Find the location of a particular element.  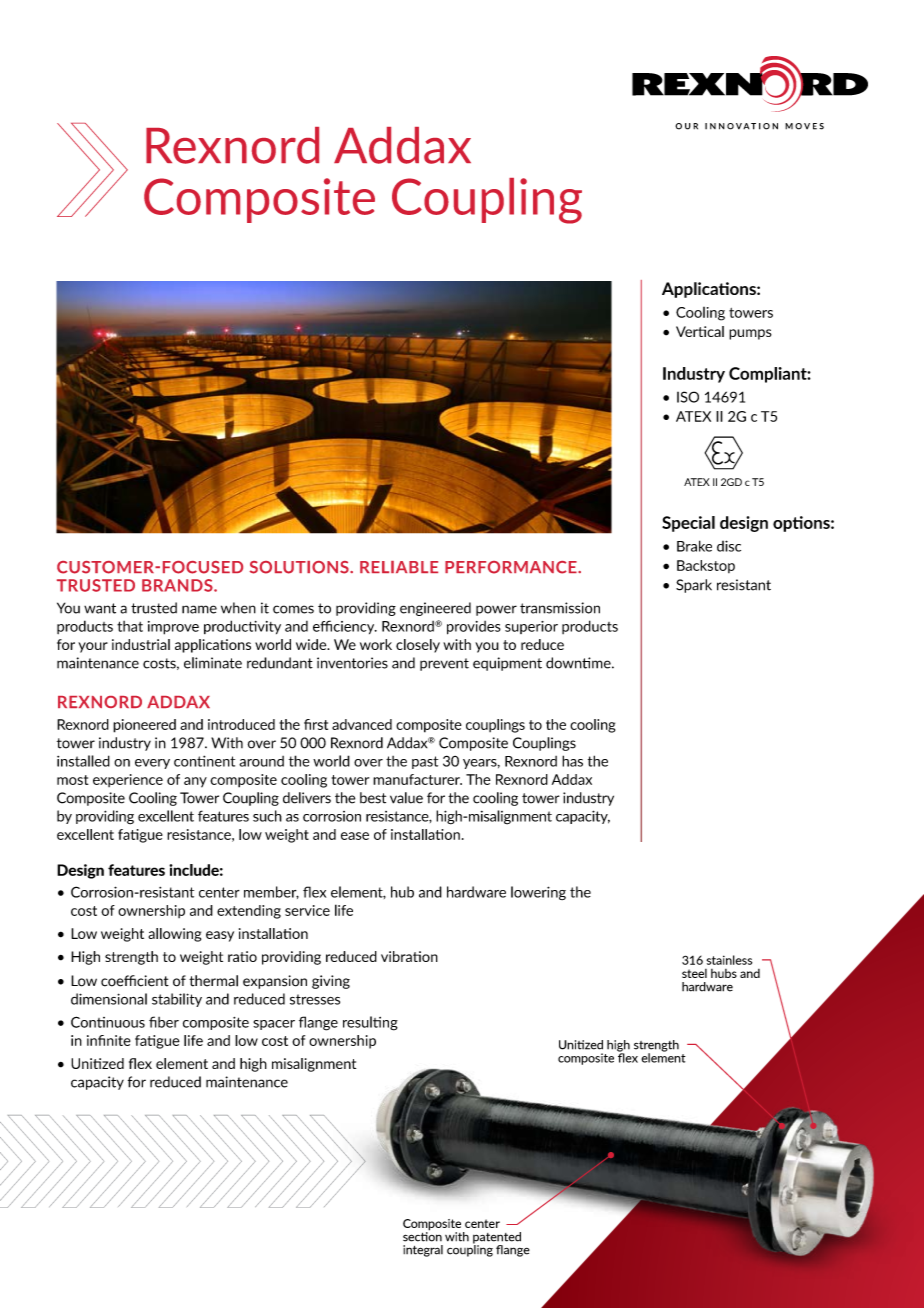

resulting is located at coordinates (370, 1023).
